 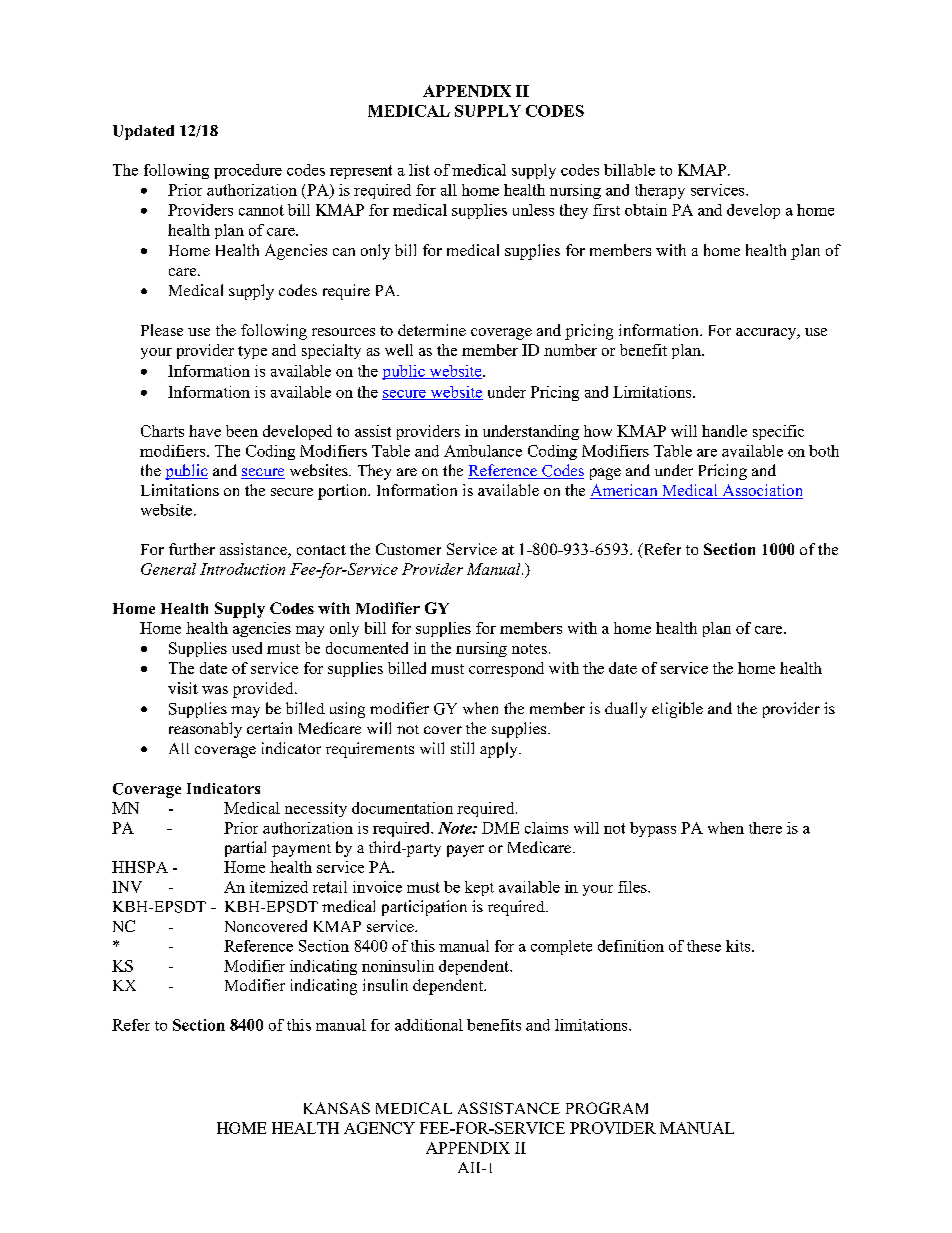 What do you see at coordinates (337, 1108) in the screenshot?
I see `KANSAS` at bounding box center [337, 1108].
